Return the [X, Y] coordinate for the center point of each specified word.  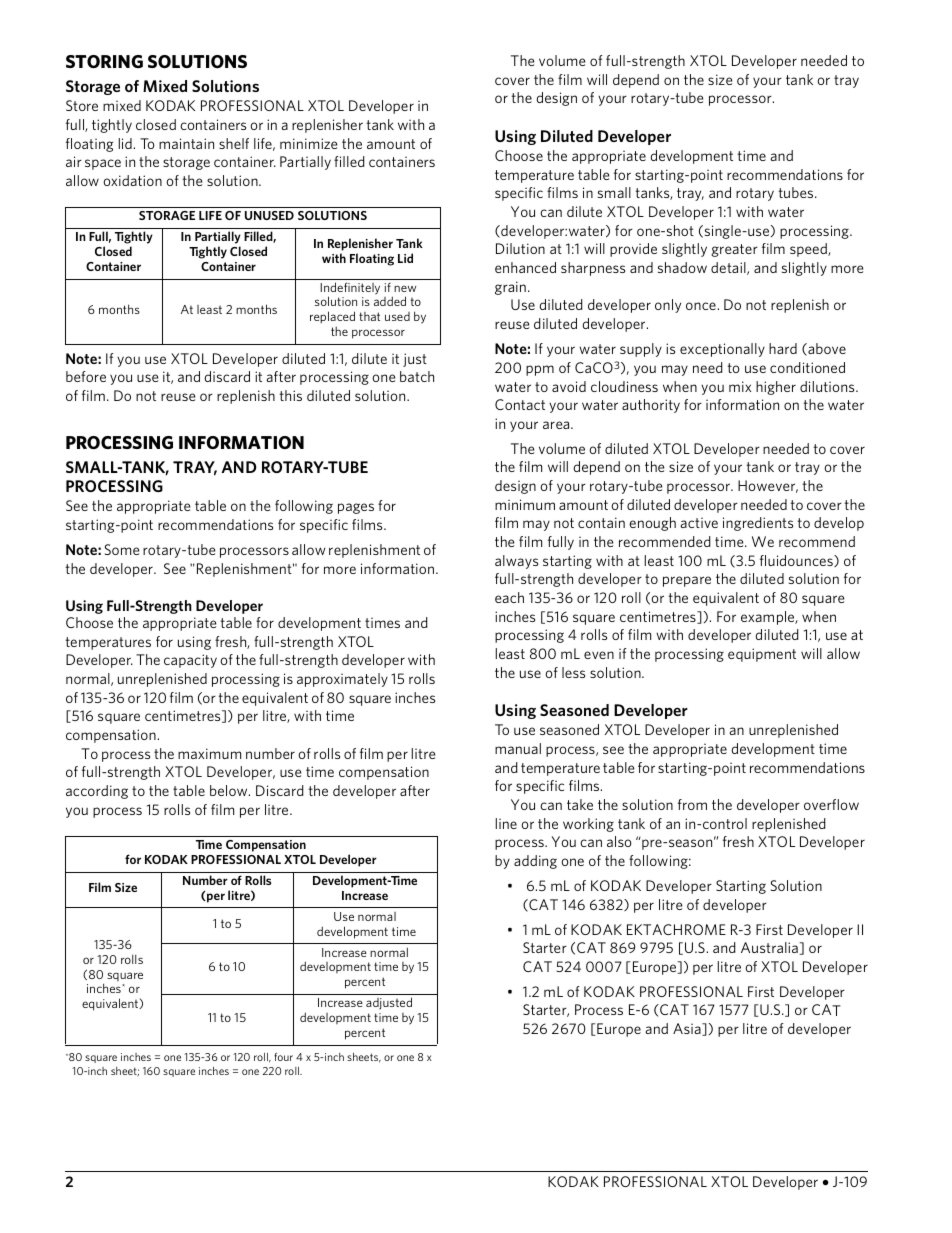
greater [734, 250]
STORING [104, 62]
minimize [308, 143]
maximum [209, 753]
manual [518, 748]
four [283, 1057]
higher [776, 388]
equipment [762, 655]
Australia [770, 948]
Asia [688, 1029]
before [86, 376]
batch [417, 376]
